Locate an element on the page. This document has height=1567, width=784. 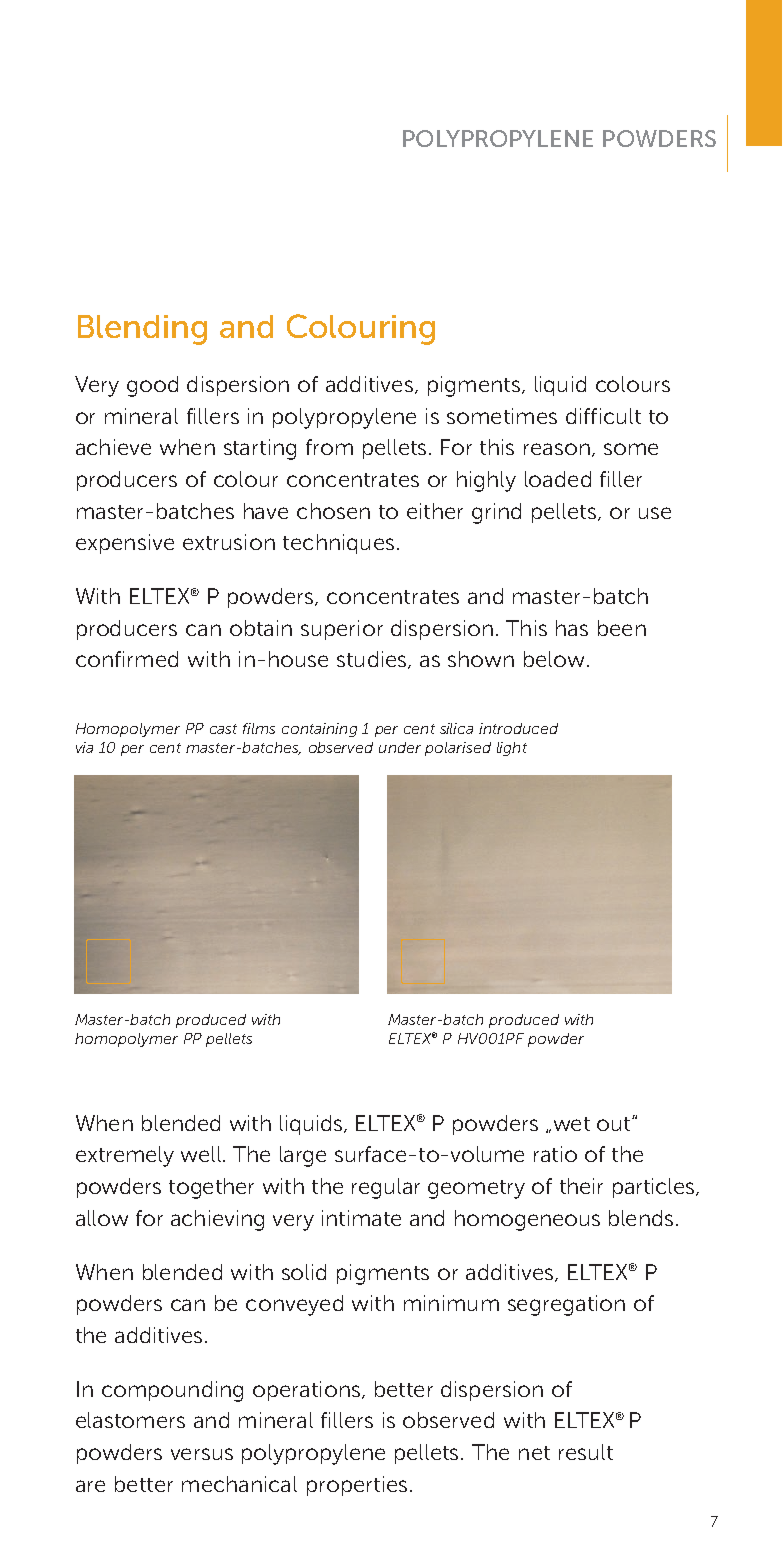
difficult is located at coordinates (603, 416).
